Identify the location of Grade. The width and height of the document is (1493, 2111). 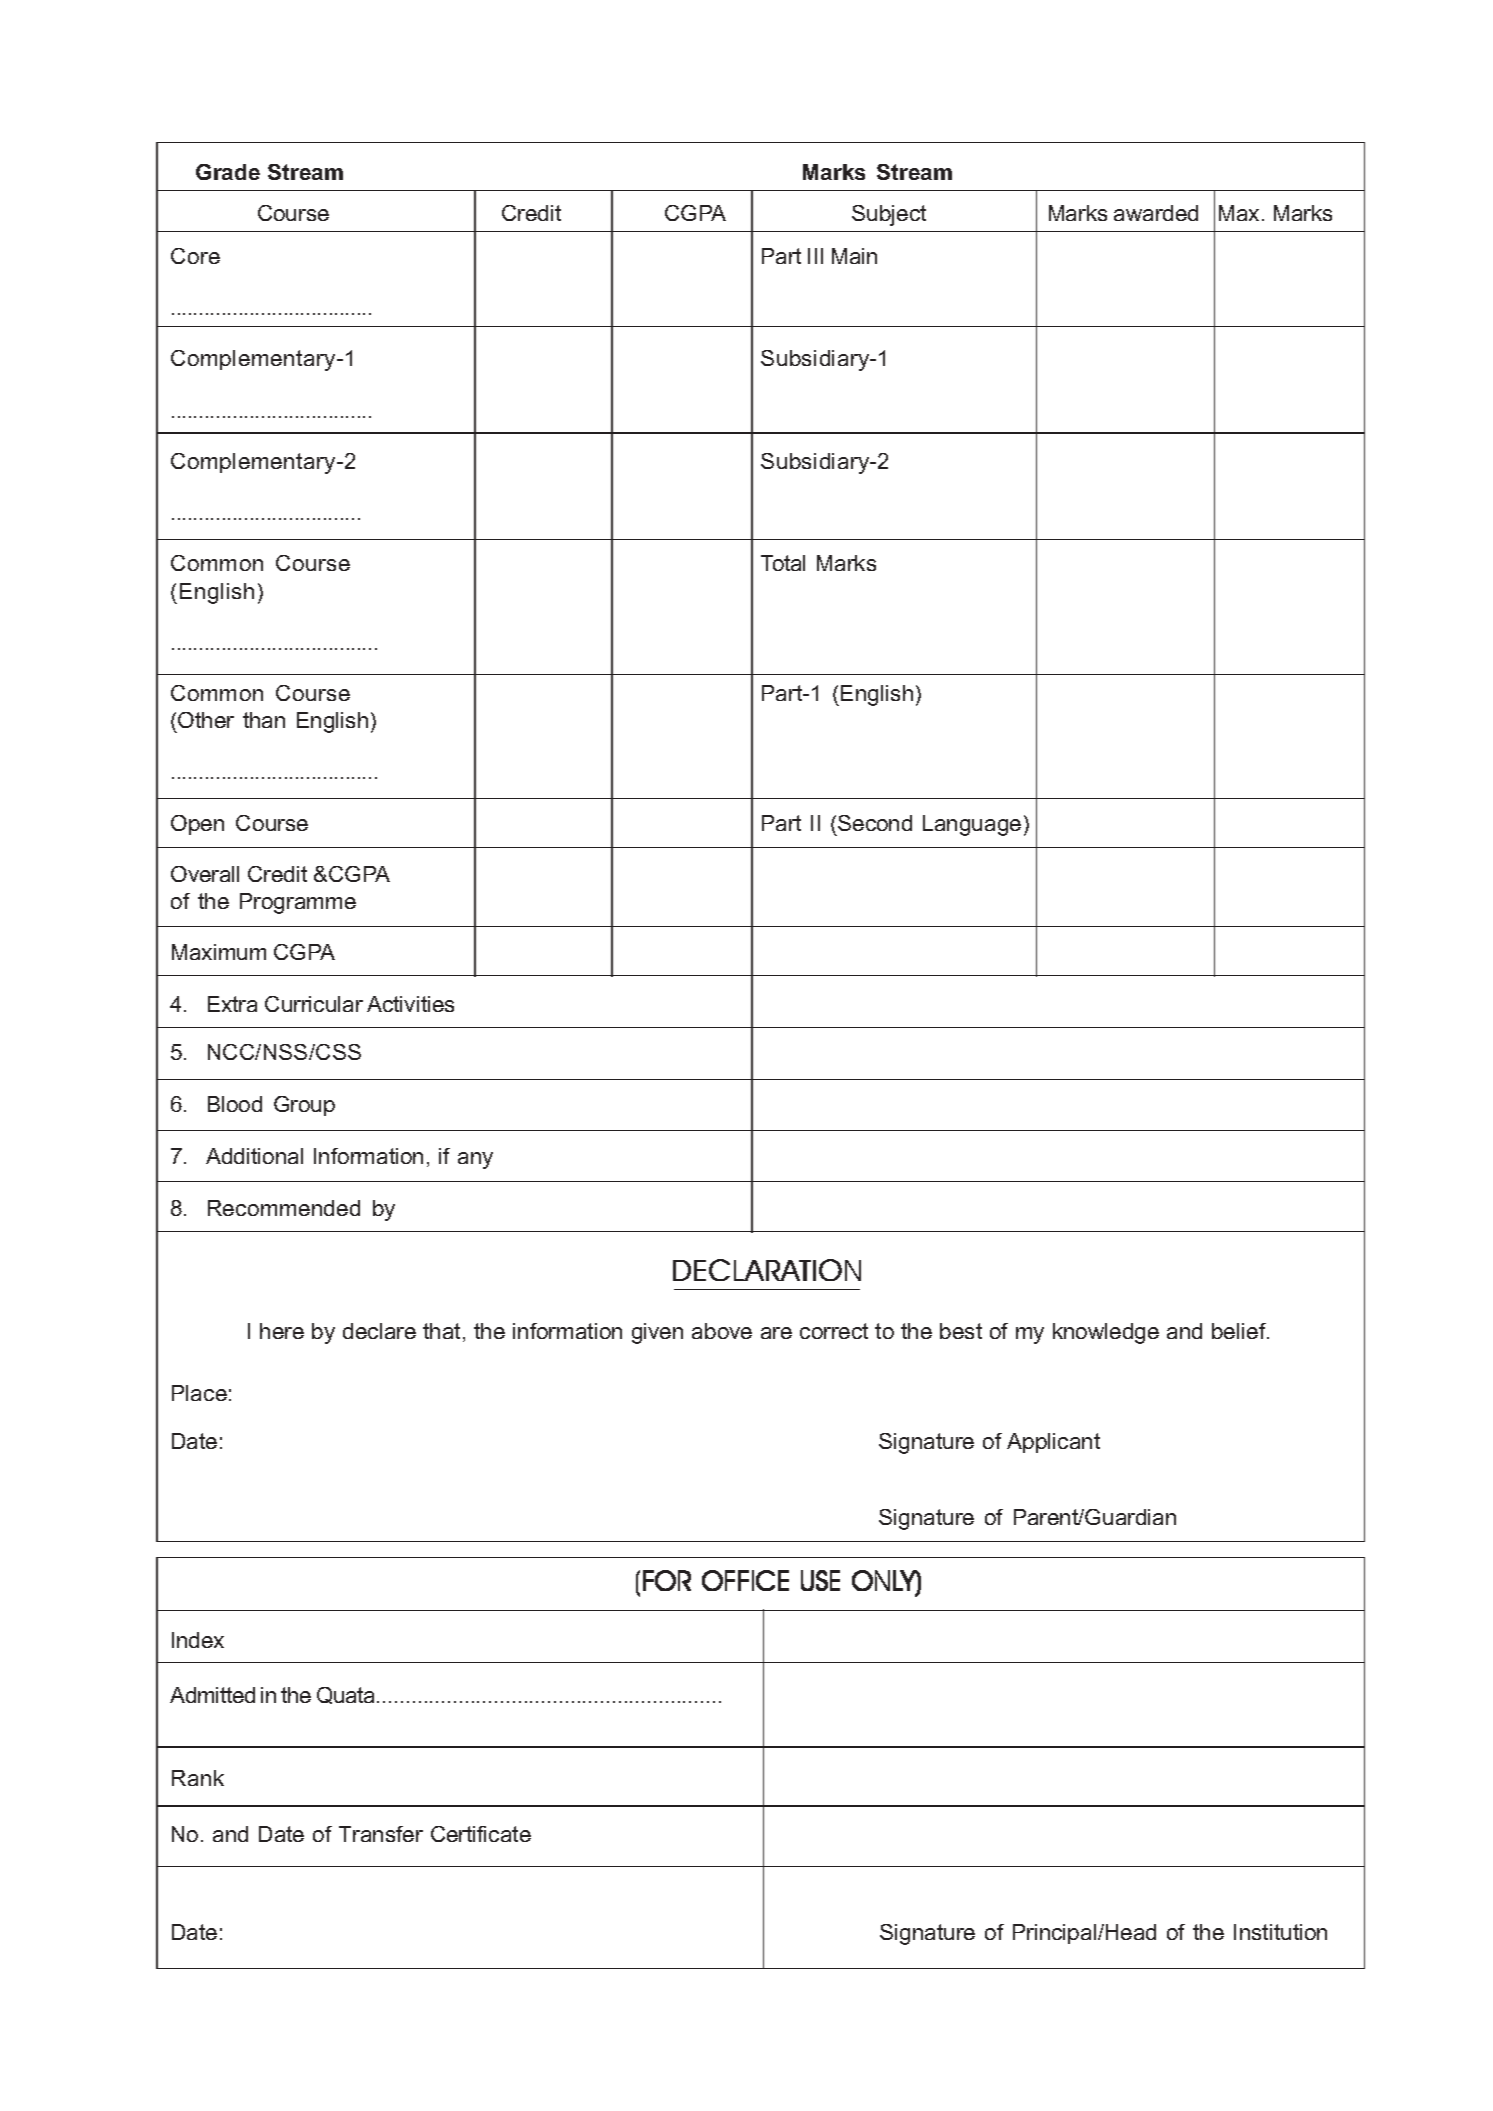
(228, 172).
